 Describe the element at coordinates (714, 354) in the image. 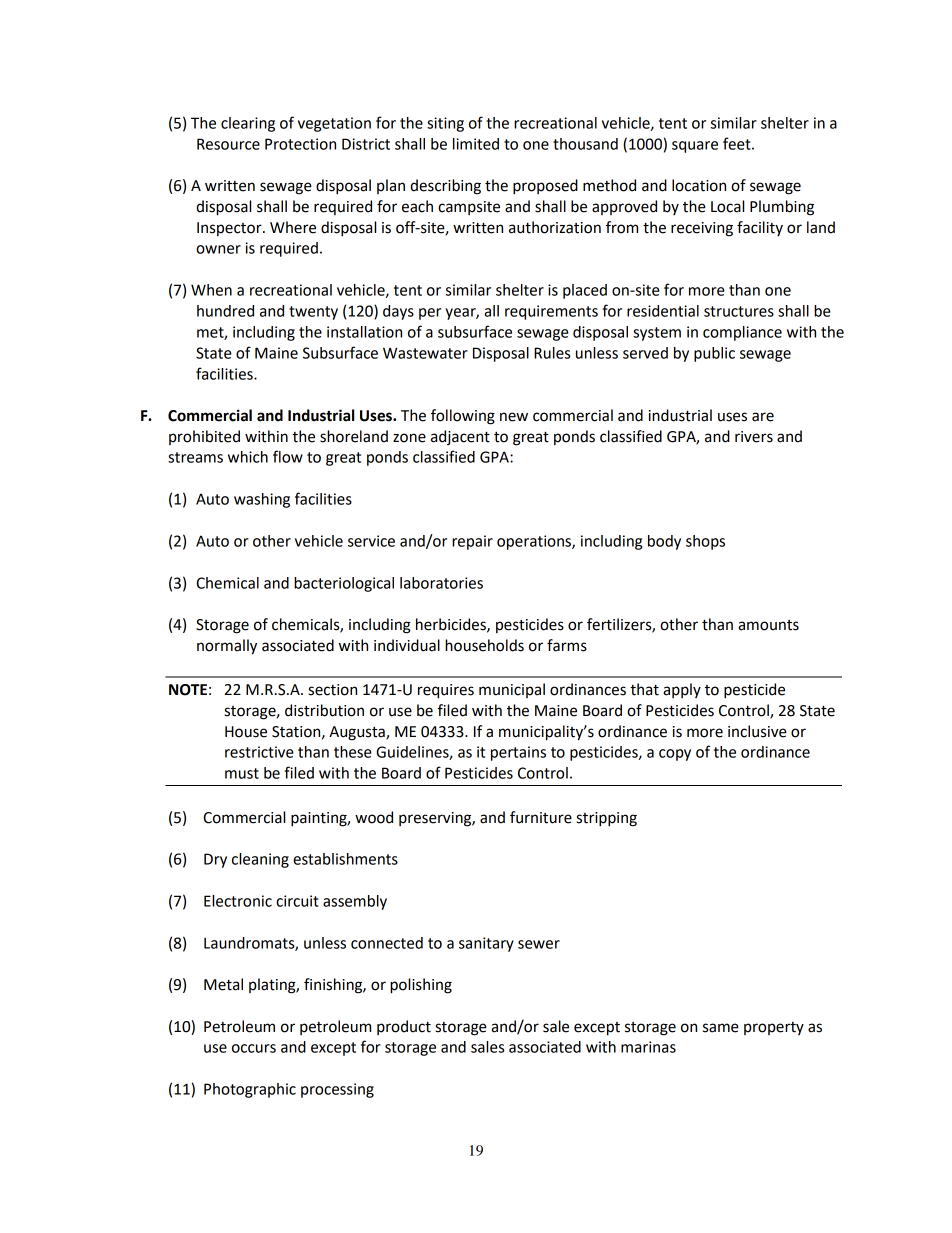

I see `public` at that location.
